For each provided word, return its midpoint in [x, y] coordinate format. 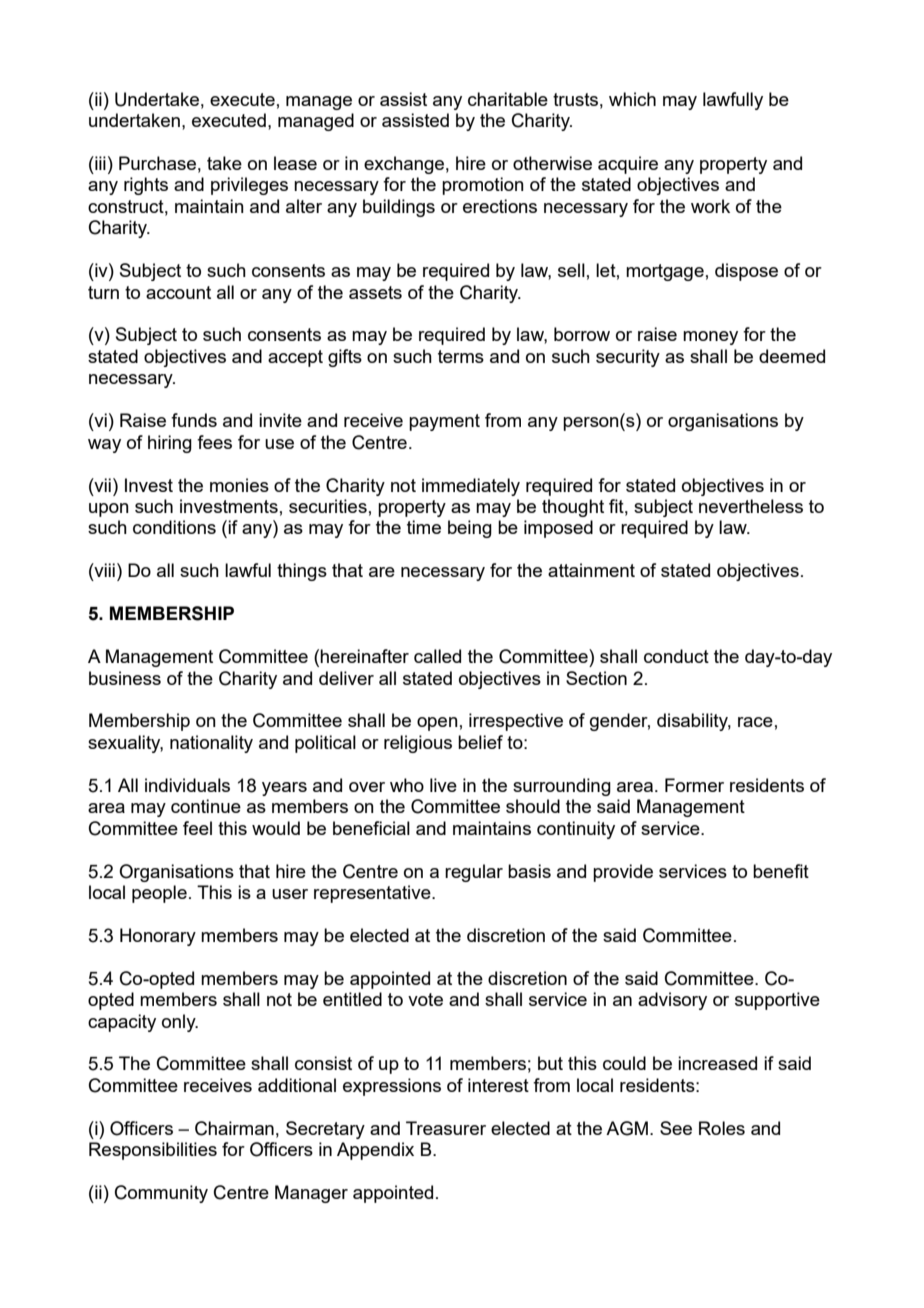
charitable [508, 99]
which [632, 99]
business [125, 678]
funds [194, 420]
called [437, 656]
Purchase [157, 163]
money [710, 338]
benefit [781, 871]
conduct [676, 656]
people [159, 894]
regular [474, 873]
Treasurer [446, 1128]
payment [444, 422]
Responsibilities [153, 1151]
